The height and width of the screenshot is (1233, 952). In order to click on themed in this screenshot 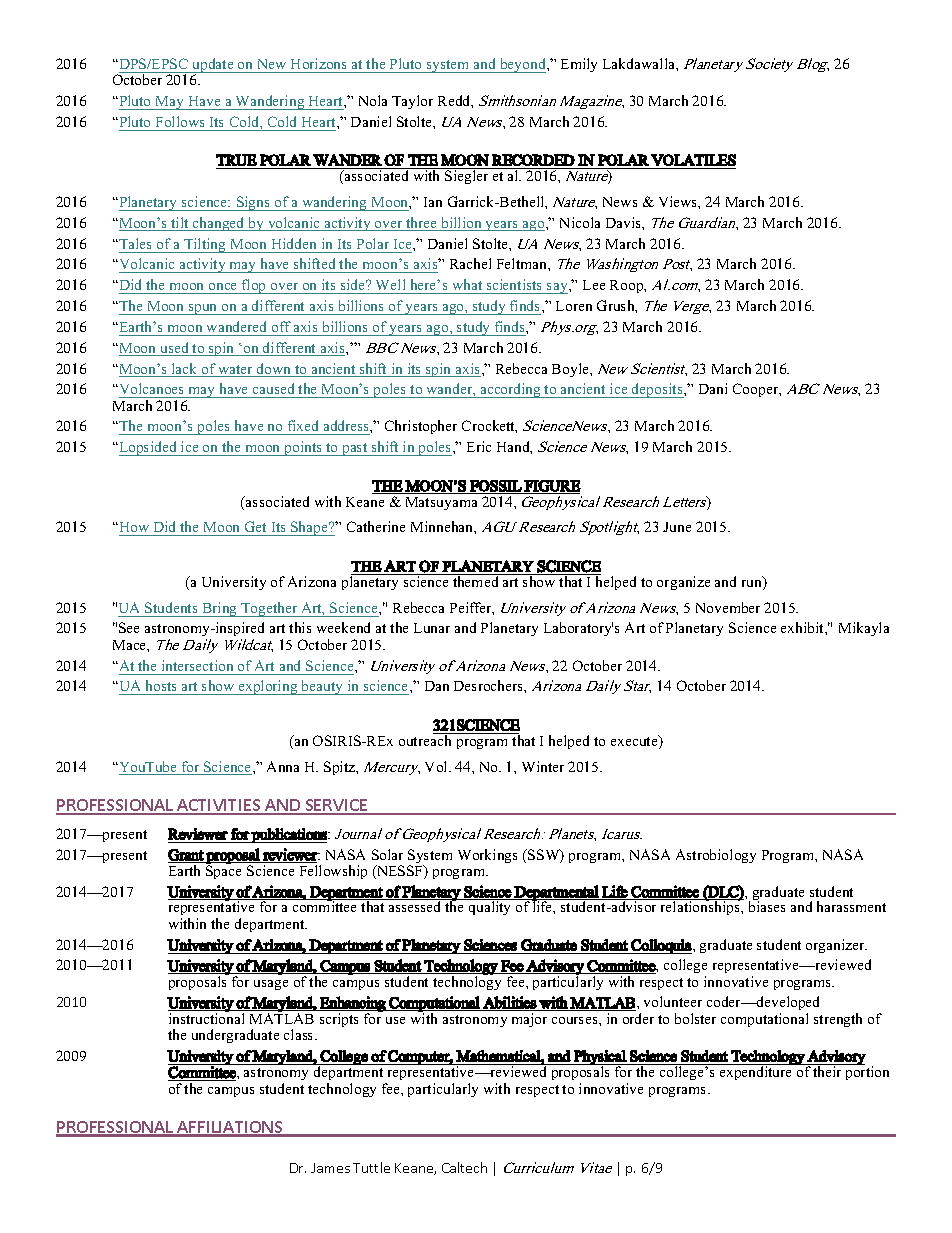, I will do `click(475, 581)`.
